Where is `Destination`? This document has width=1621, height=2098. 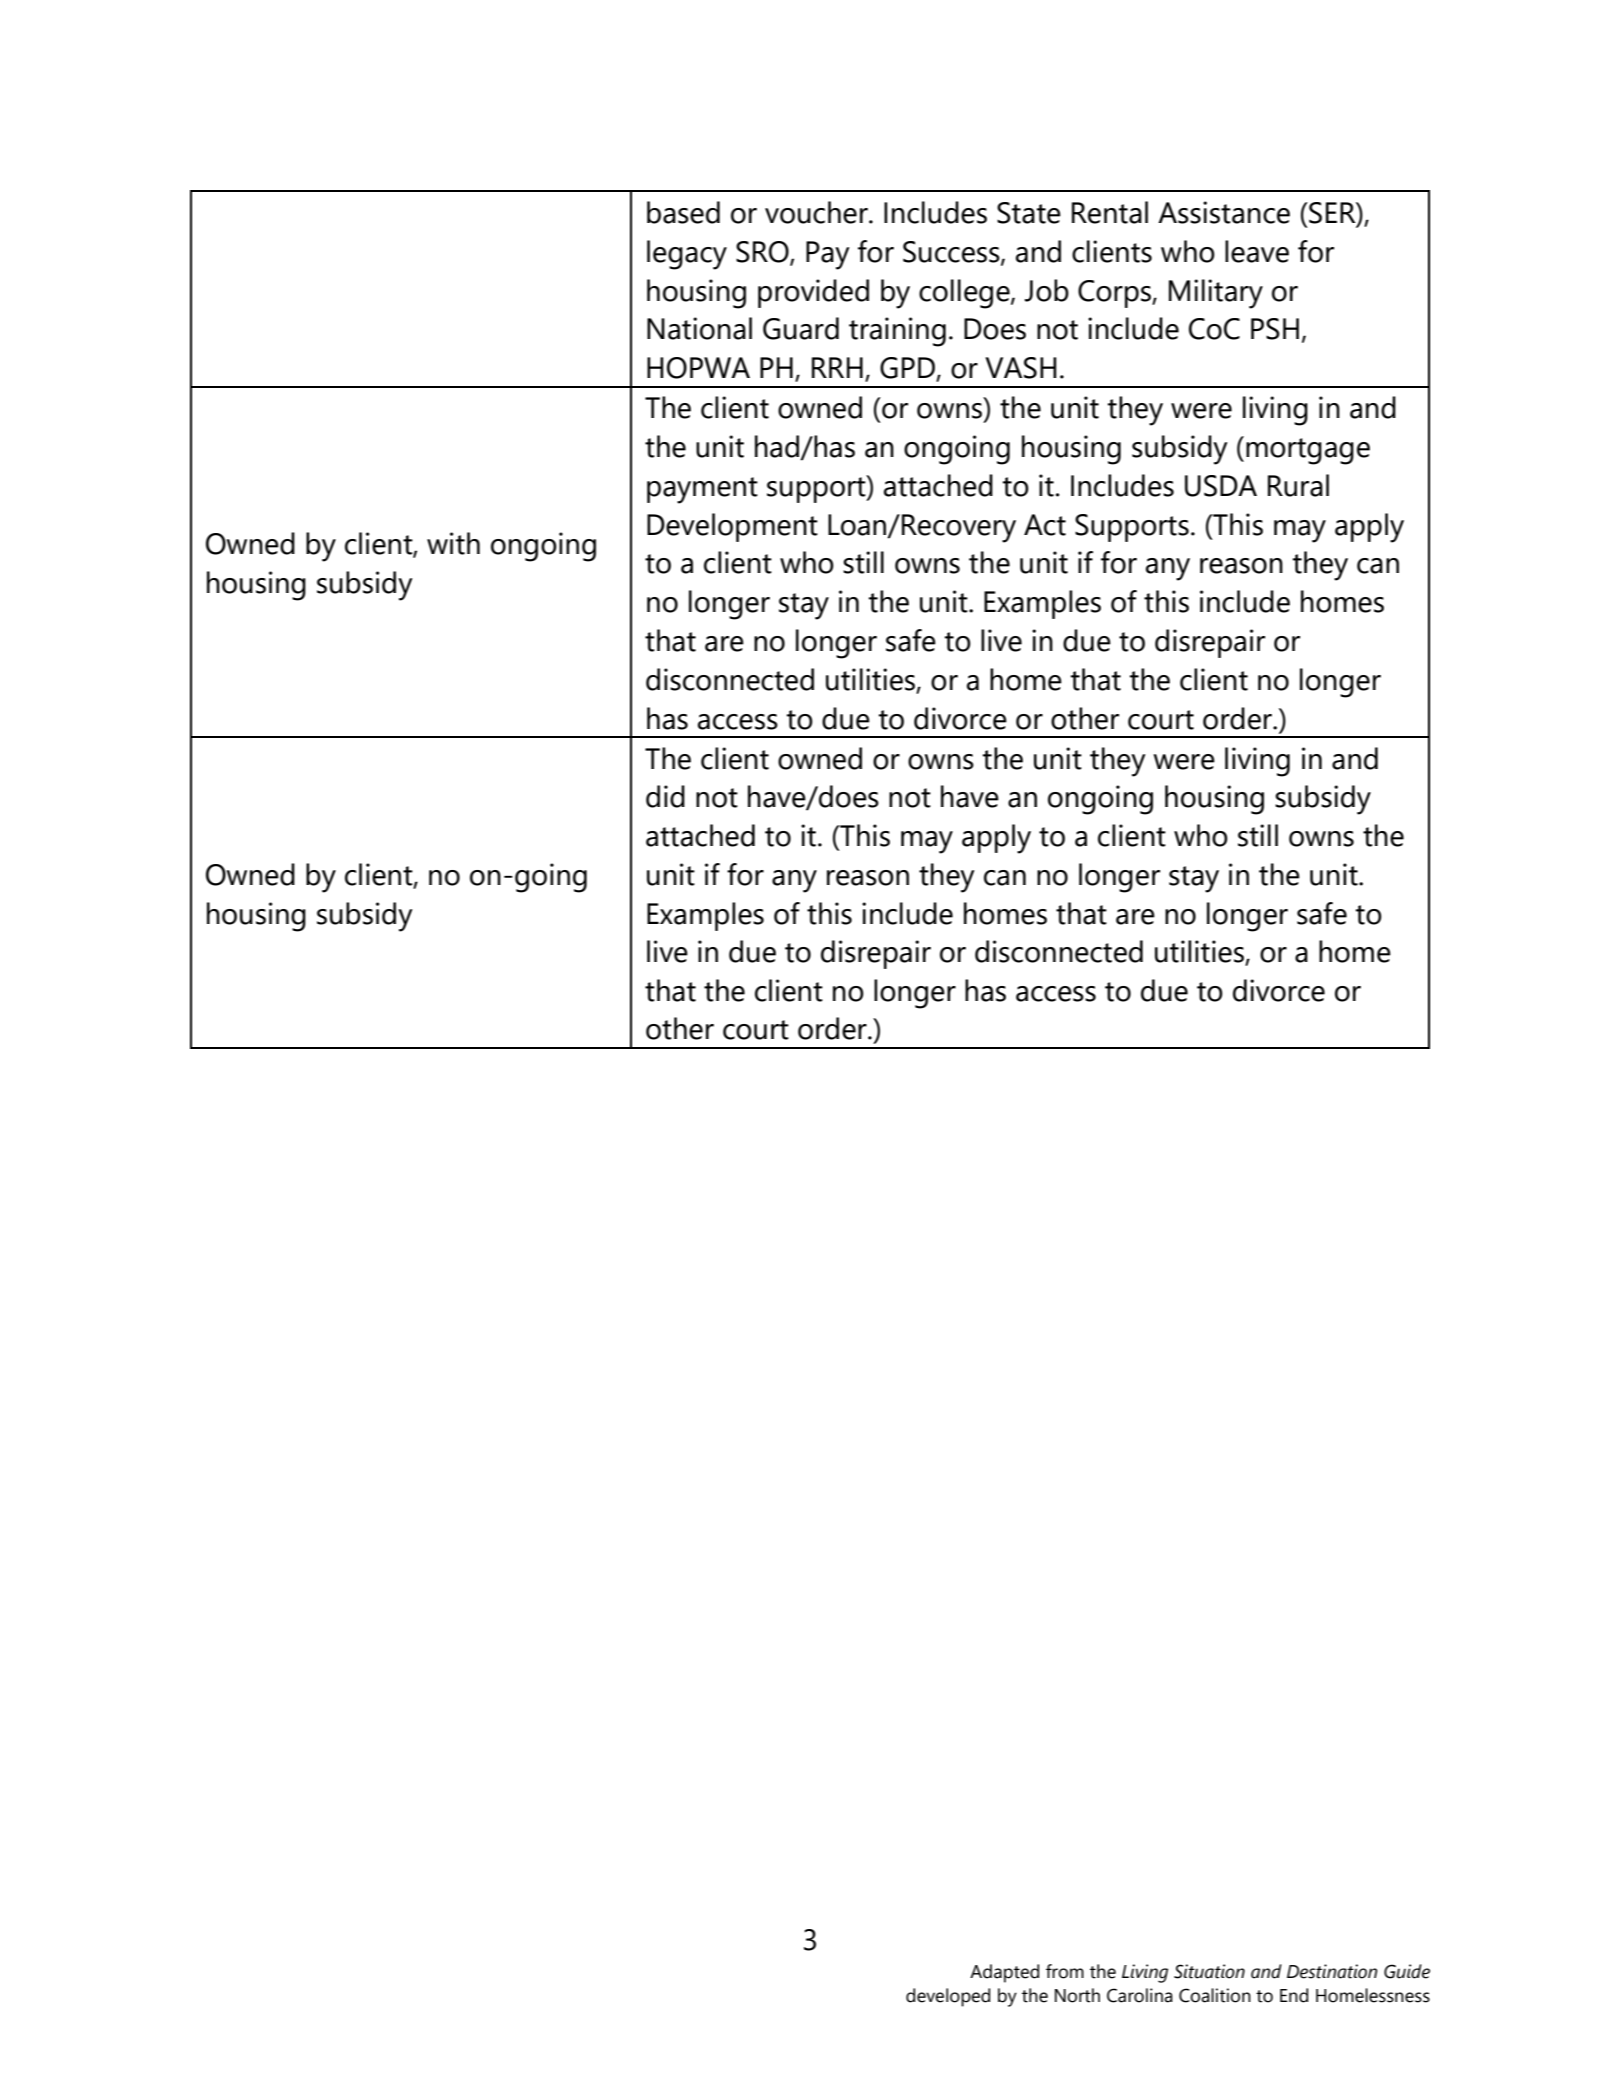 Destination is located at coordinates (1332, 1971).
